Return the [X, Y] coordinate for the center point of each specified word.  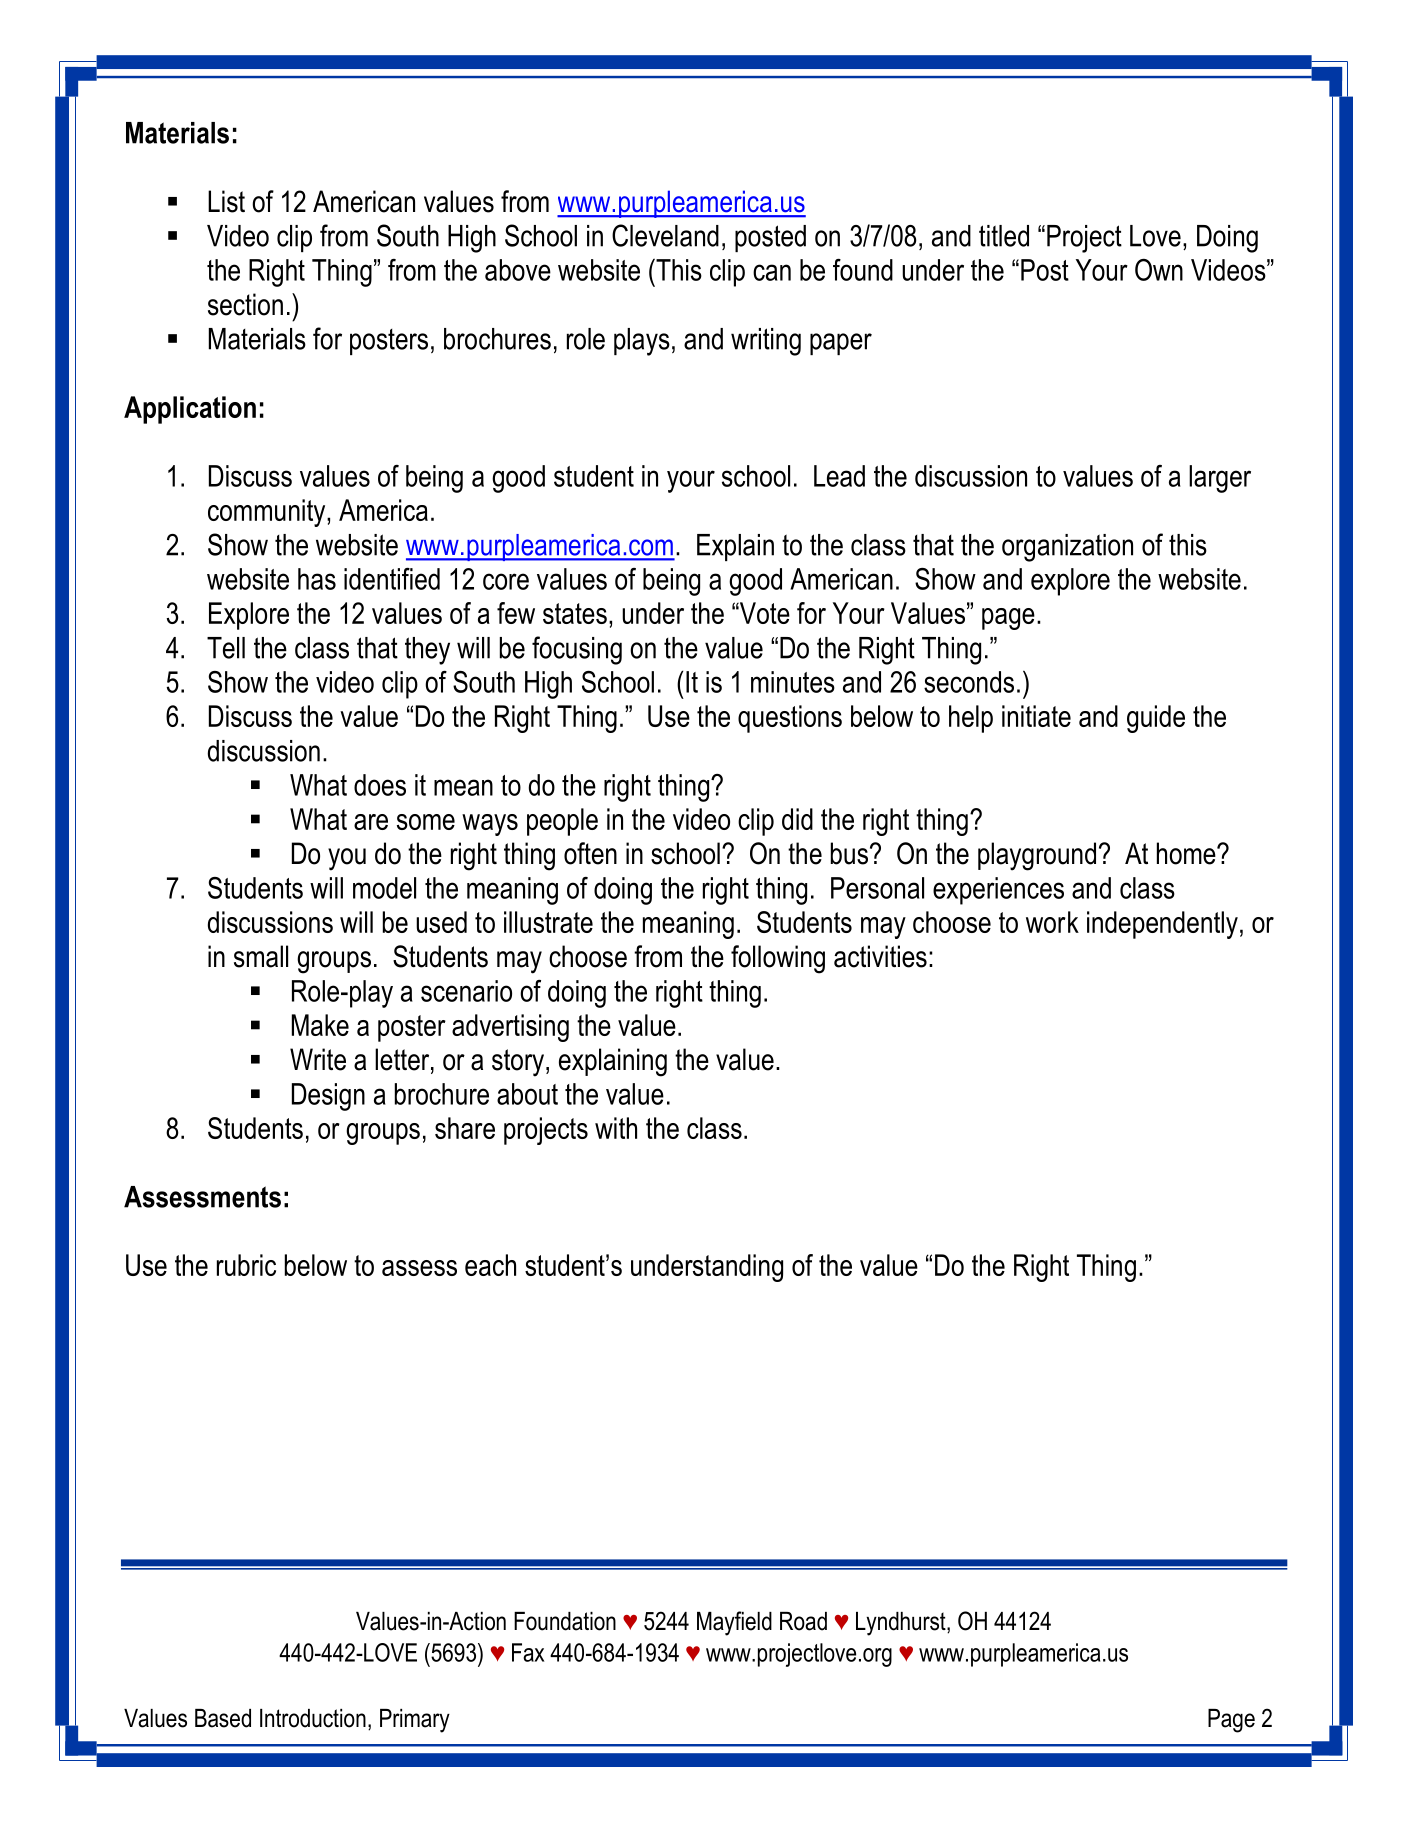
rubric [246, 1265]
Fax [528, 1652]
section [245, 304]
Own [1159, 269]
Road [803, 1621]
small [261, 956]
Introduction [313, 1718]
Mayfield [734, 1623]
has [317, 579]
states [575, 613]
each [490, 1265]
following [778, 959]
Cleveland [665, 235]
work [1052, 922]
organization [1067, 548]
